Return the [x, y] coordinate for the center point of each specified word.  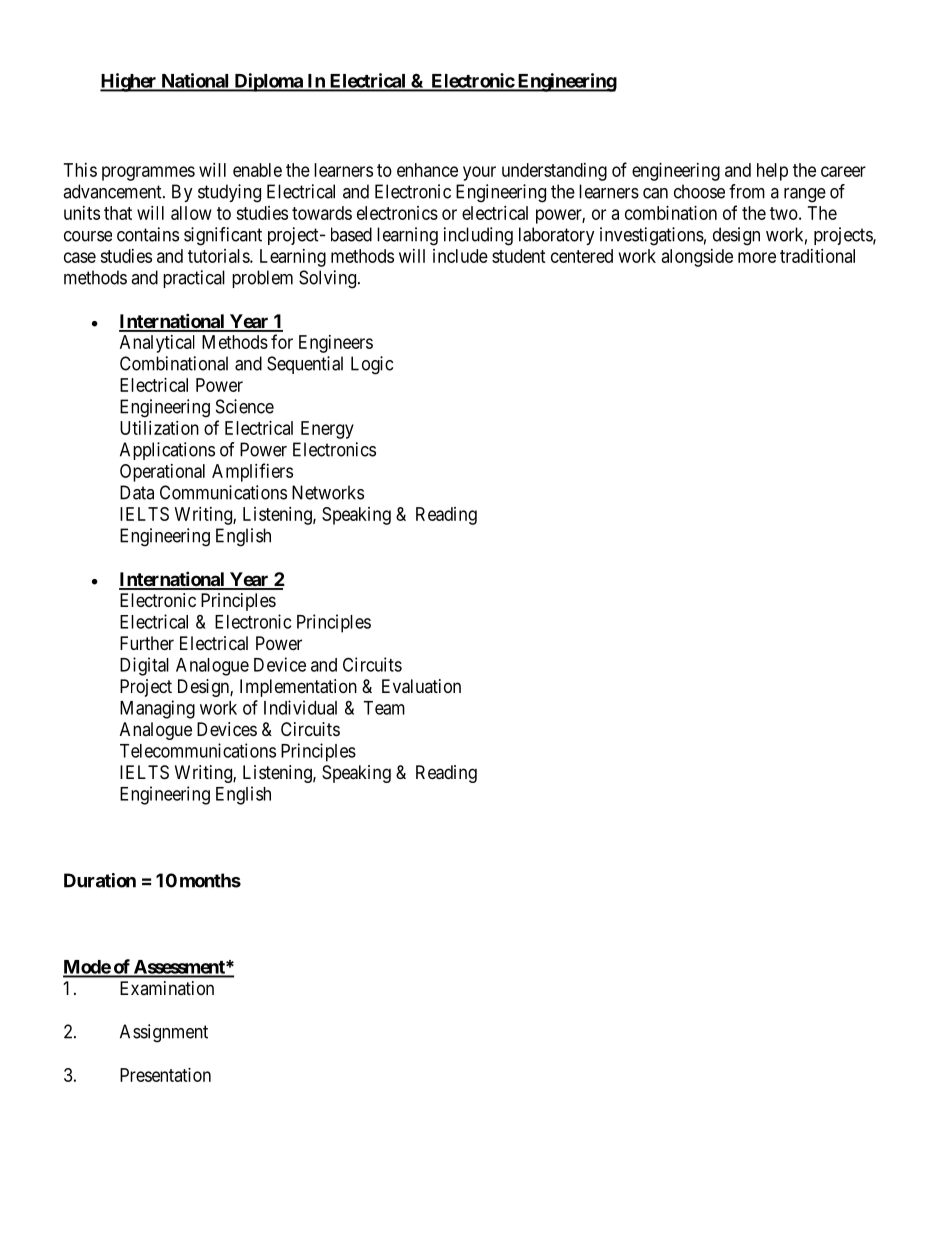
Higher [129, 82]
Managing [157, 709]
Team [384, 708]
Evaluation [421, 686]
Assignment [164, 1033]
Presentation [165, 1075]
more [757, 257]
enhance [427, 170]
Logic [372, 365]
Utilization [159, 428]
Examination [167, 988]
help [772, 172]
